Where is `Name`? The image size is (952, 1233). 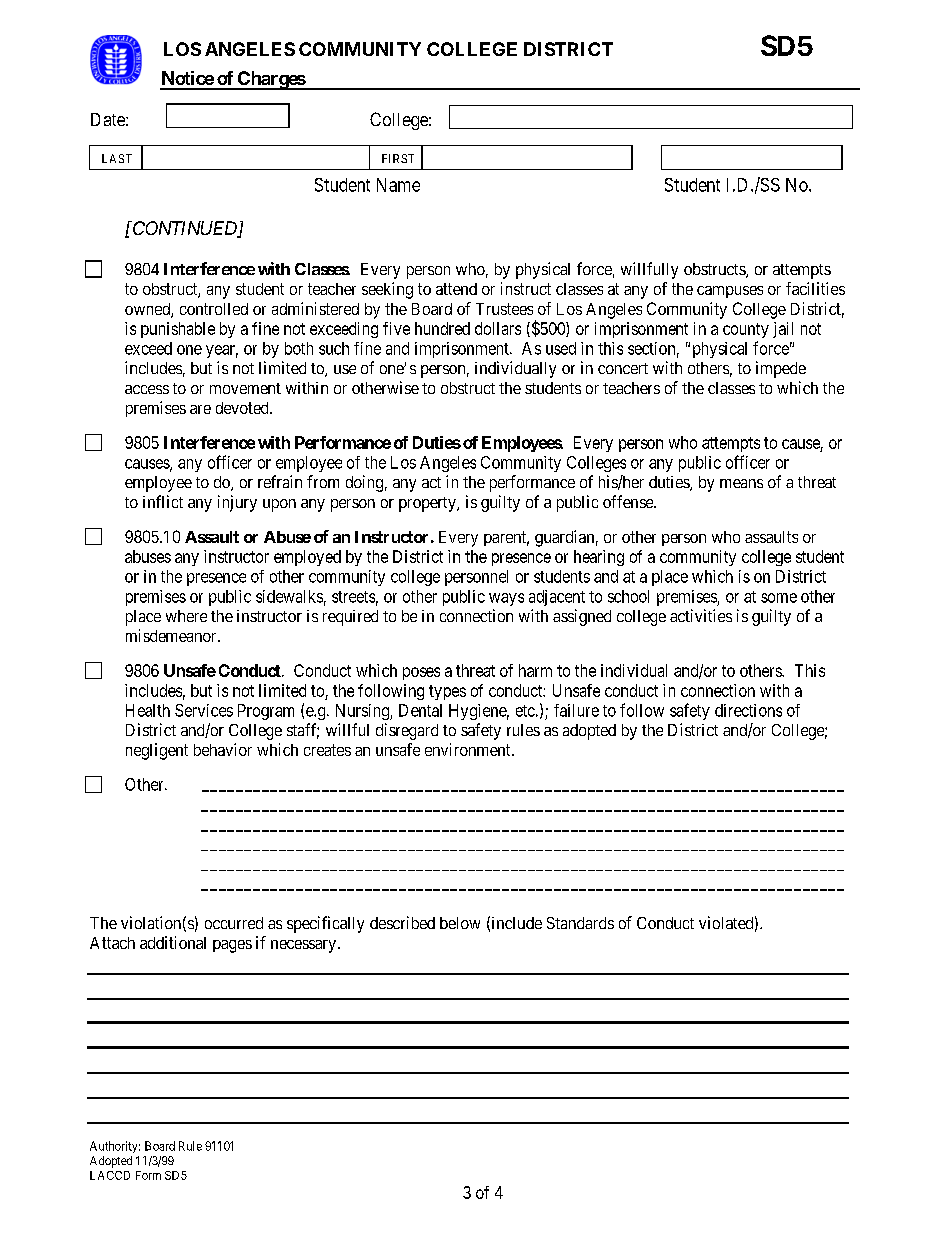 Name is located at coordinates (398, 185).
